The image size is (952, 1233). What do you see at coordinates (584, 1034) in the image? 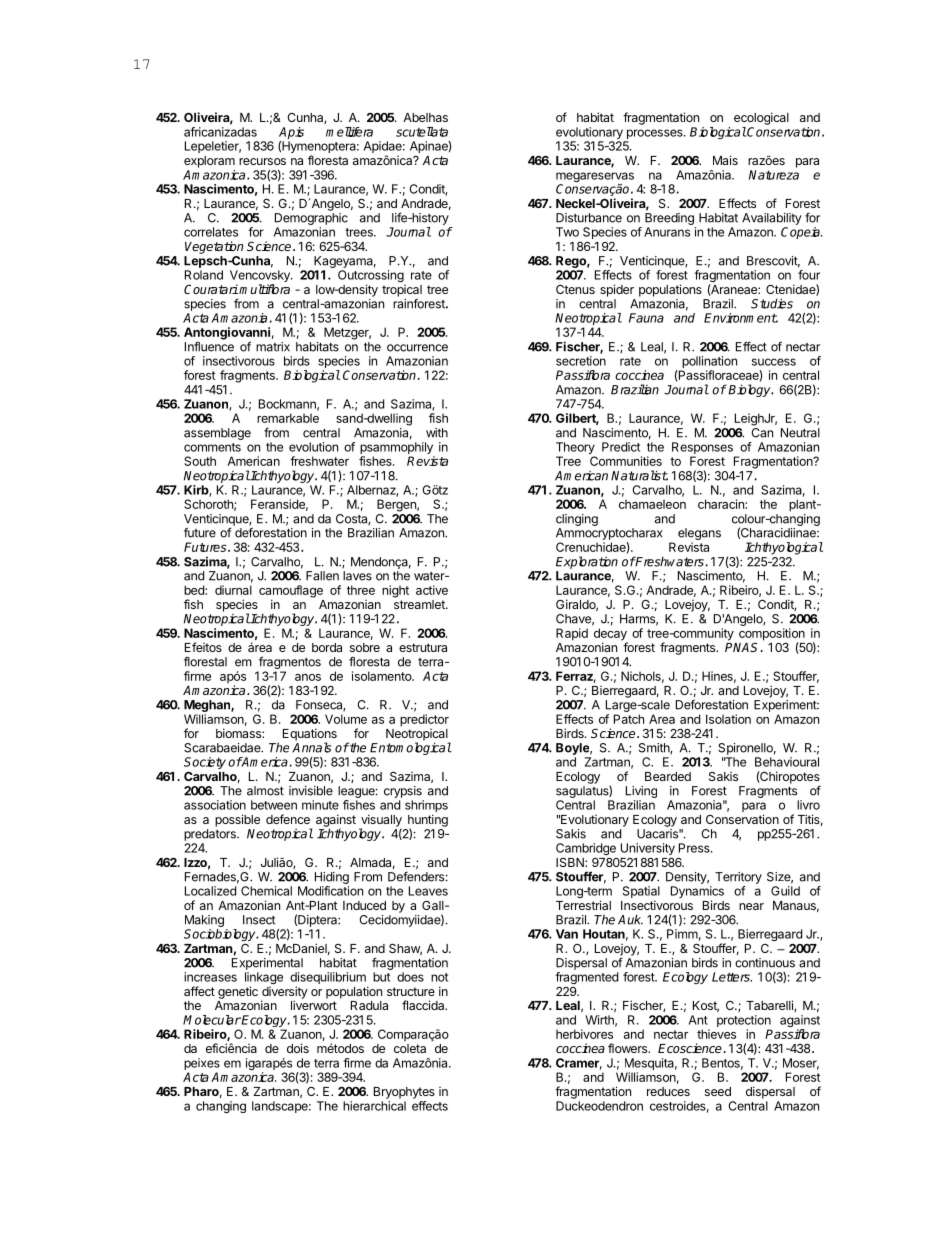
I see `herbivores` at bounding box center [584, 1034].
